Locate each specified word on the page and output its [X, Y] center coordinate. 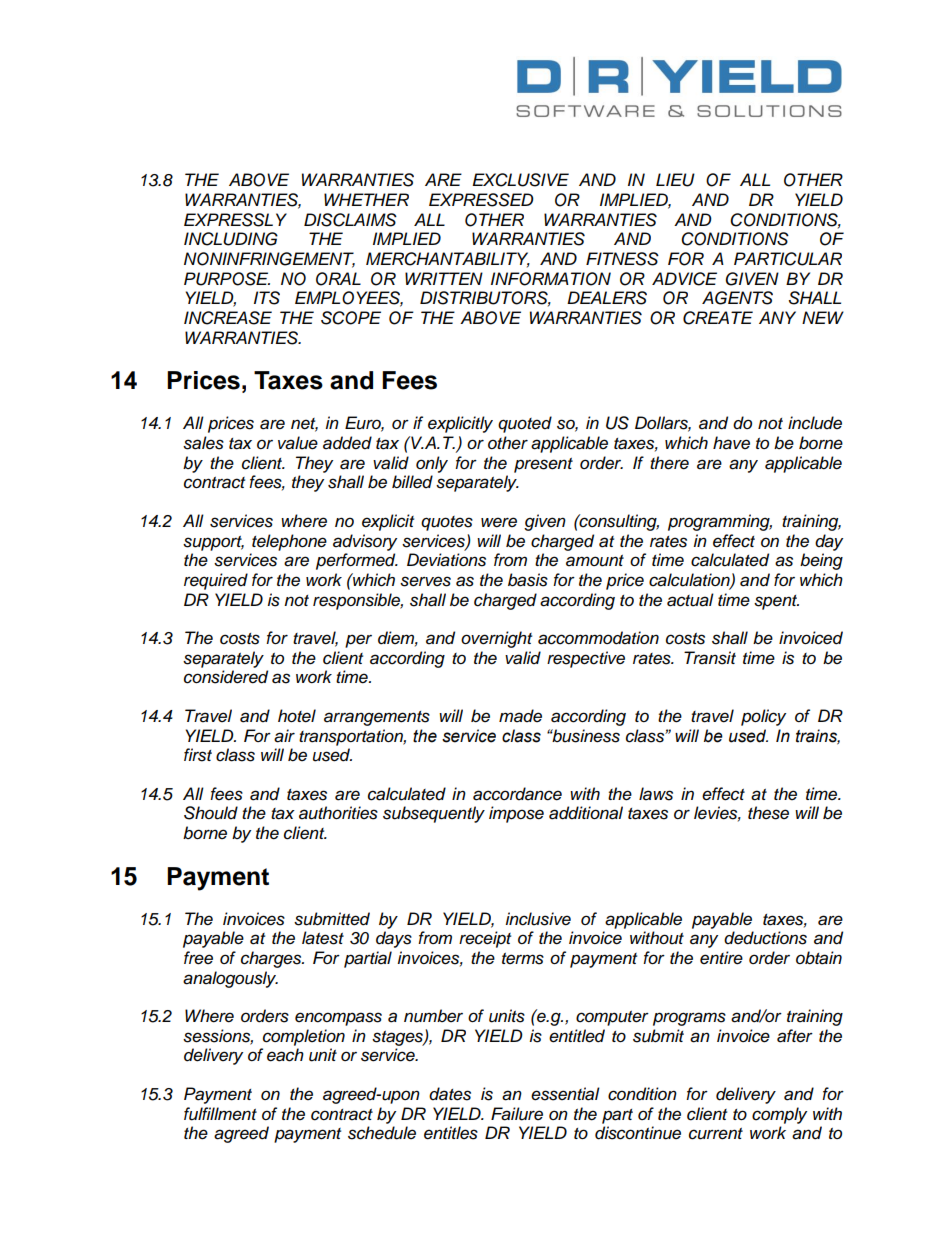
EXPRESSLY [235, 220]
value [298, 443]
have [731, 443]
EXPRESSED [481, 200]
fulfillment [220, 1114]
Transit [710, 658]
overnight [496, 639]
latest [323, 938]
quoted [525, 424]
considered [226, 677]
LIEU [675, 180]
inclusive [538, 919]
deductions [765, 938]
